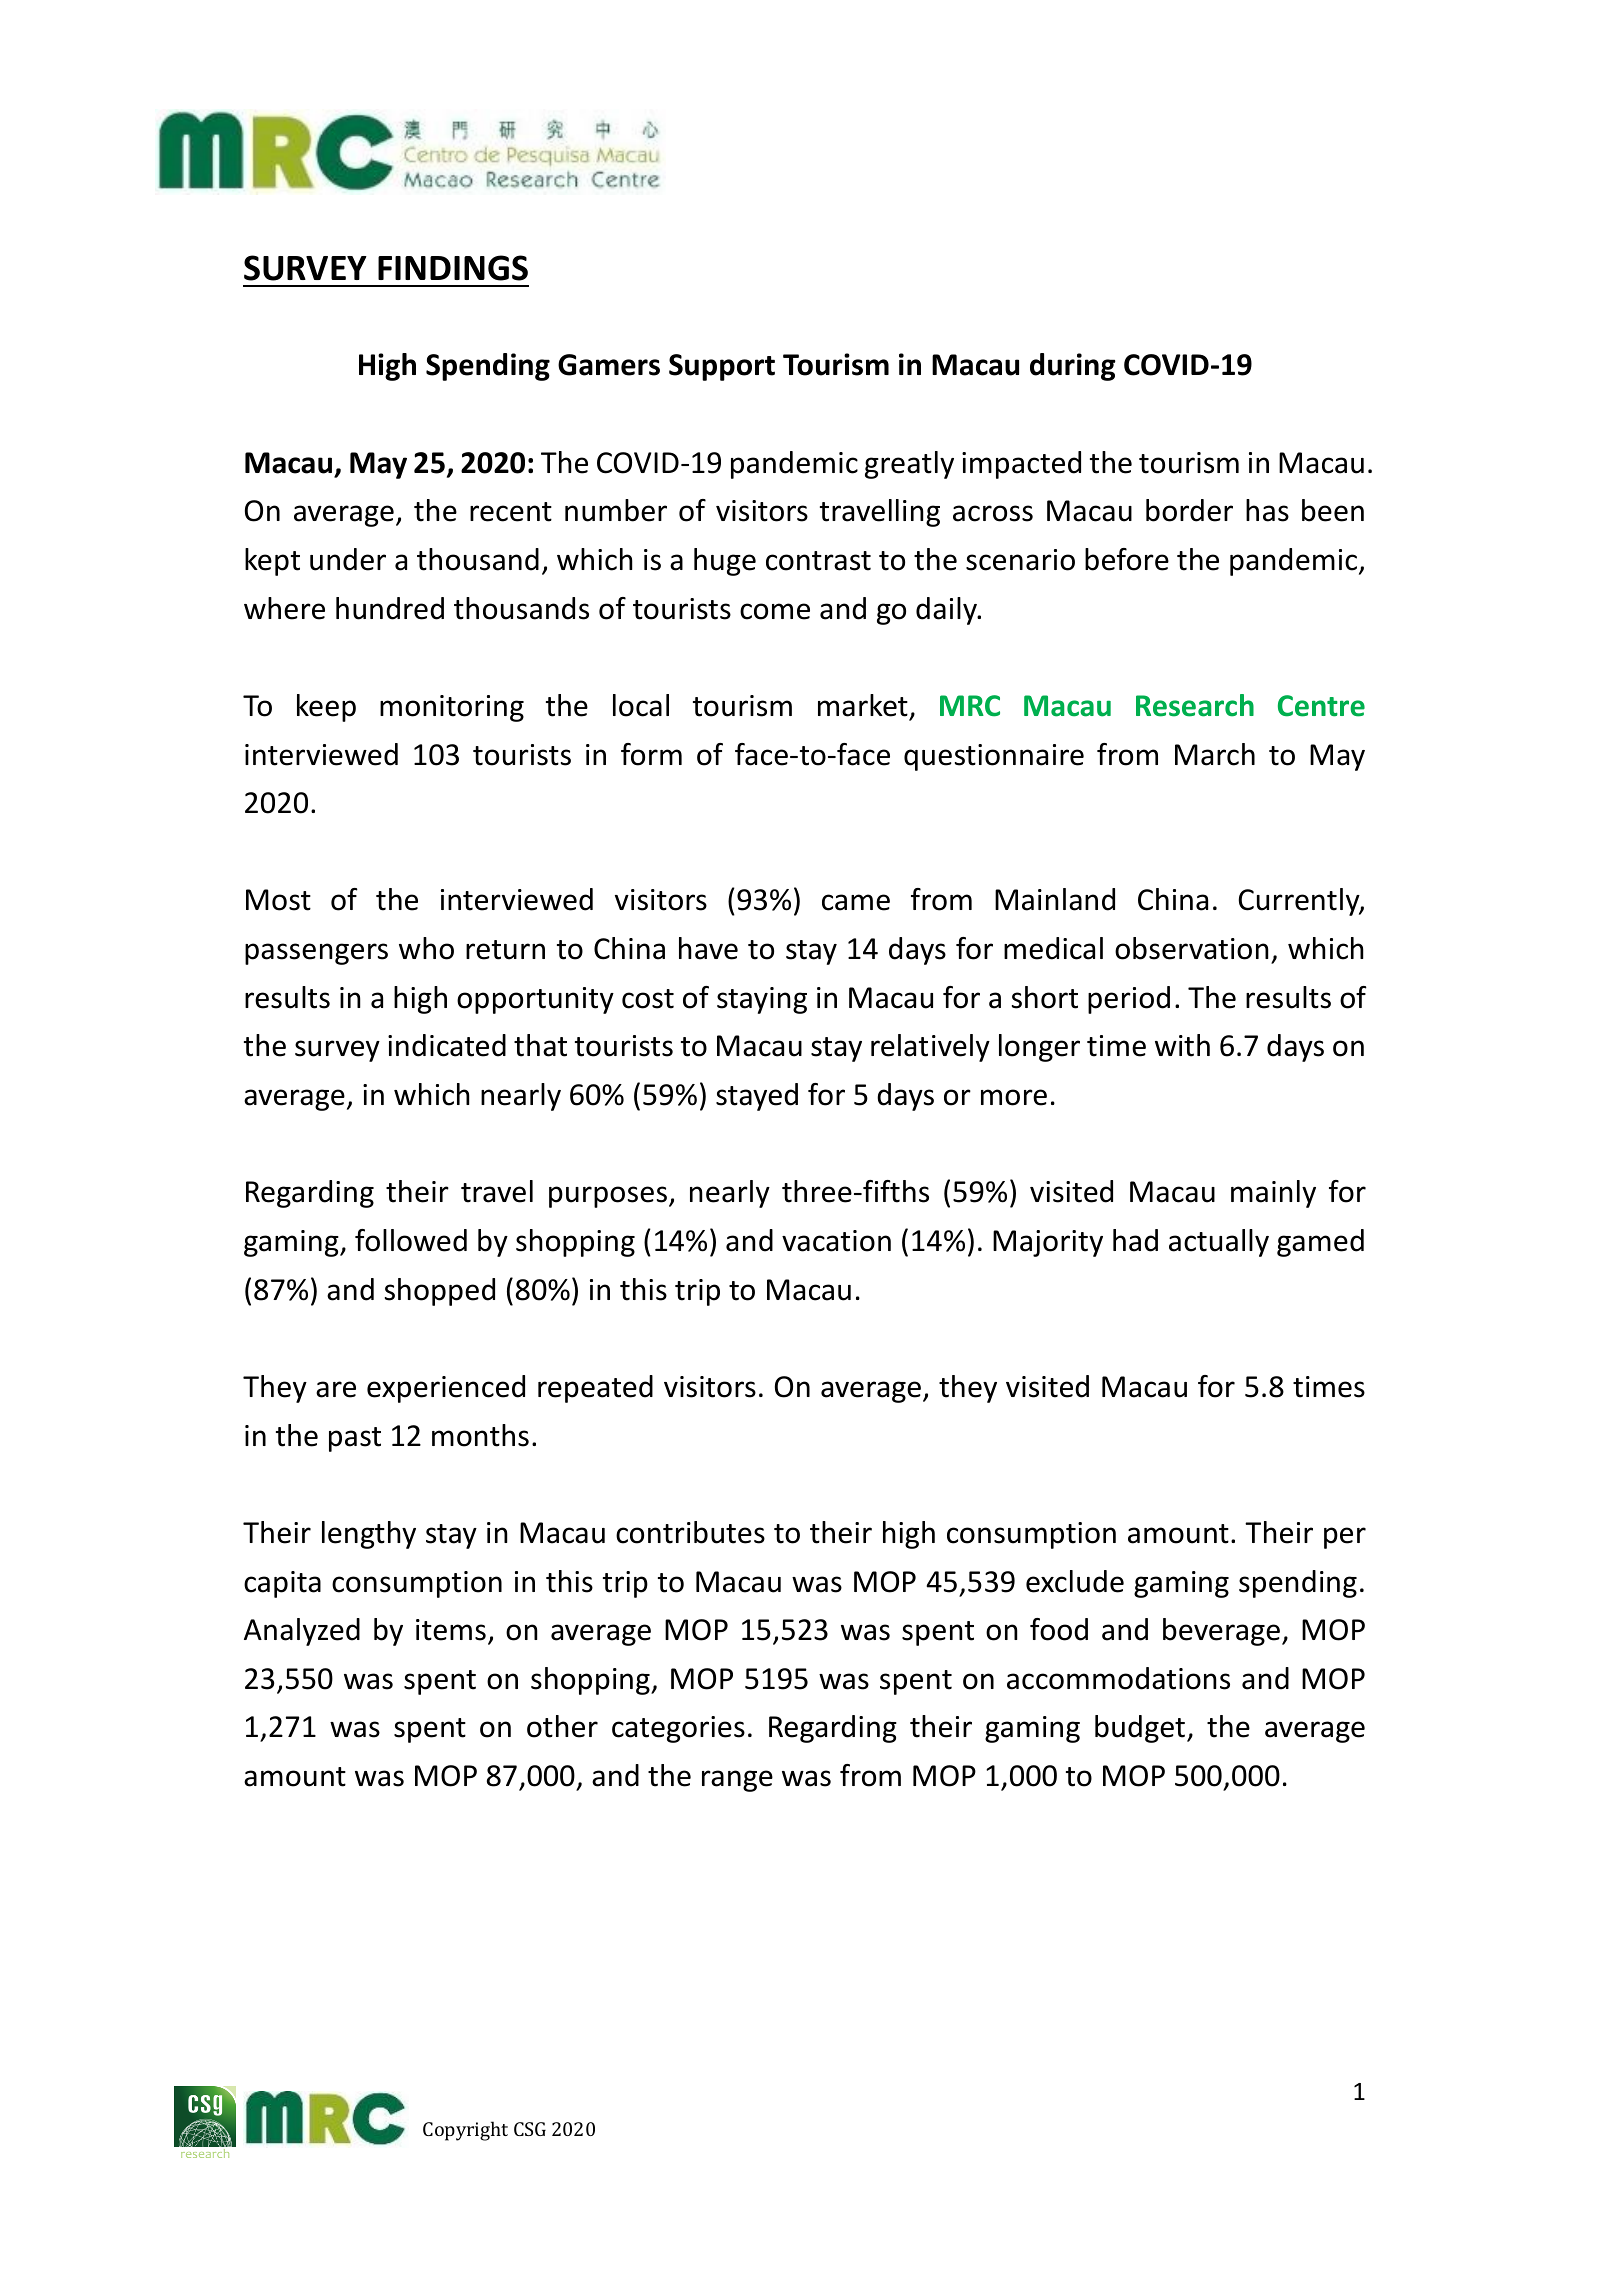 This image has width=1609, height=2275. What do you see at coordinates (1221, 1632) in the image?
I see `beverage` at bounding box center [1221, 1632].
